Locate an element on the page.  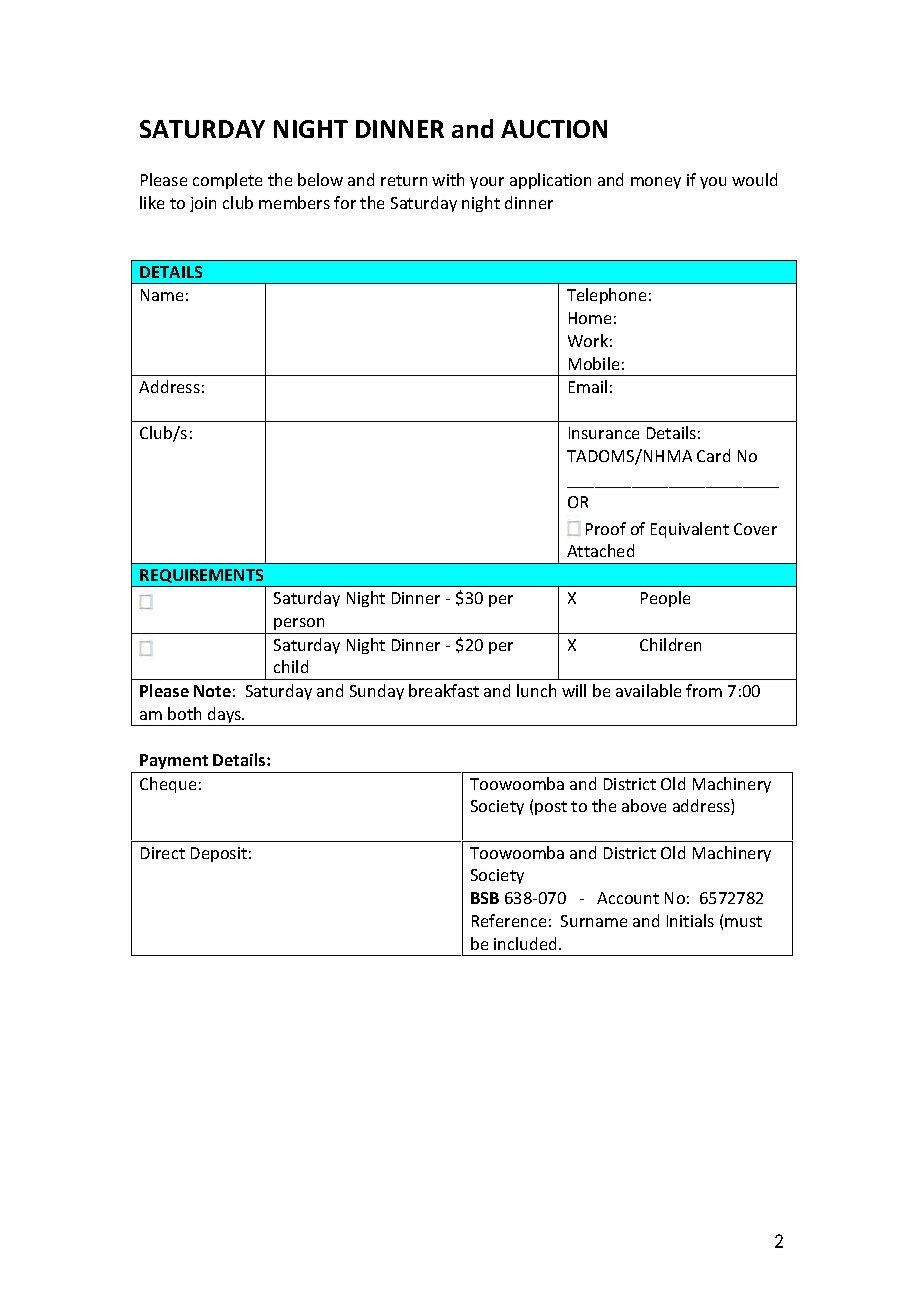
Email is located at coordinates (588, 386).
